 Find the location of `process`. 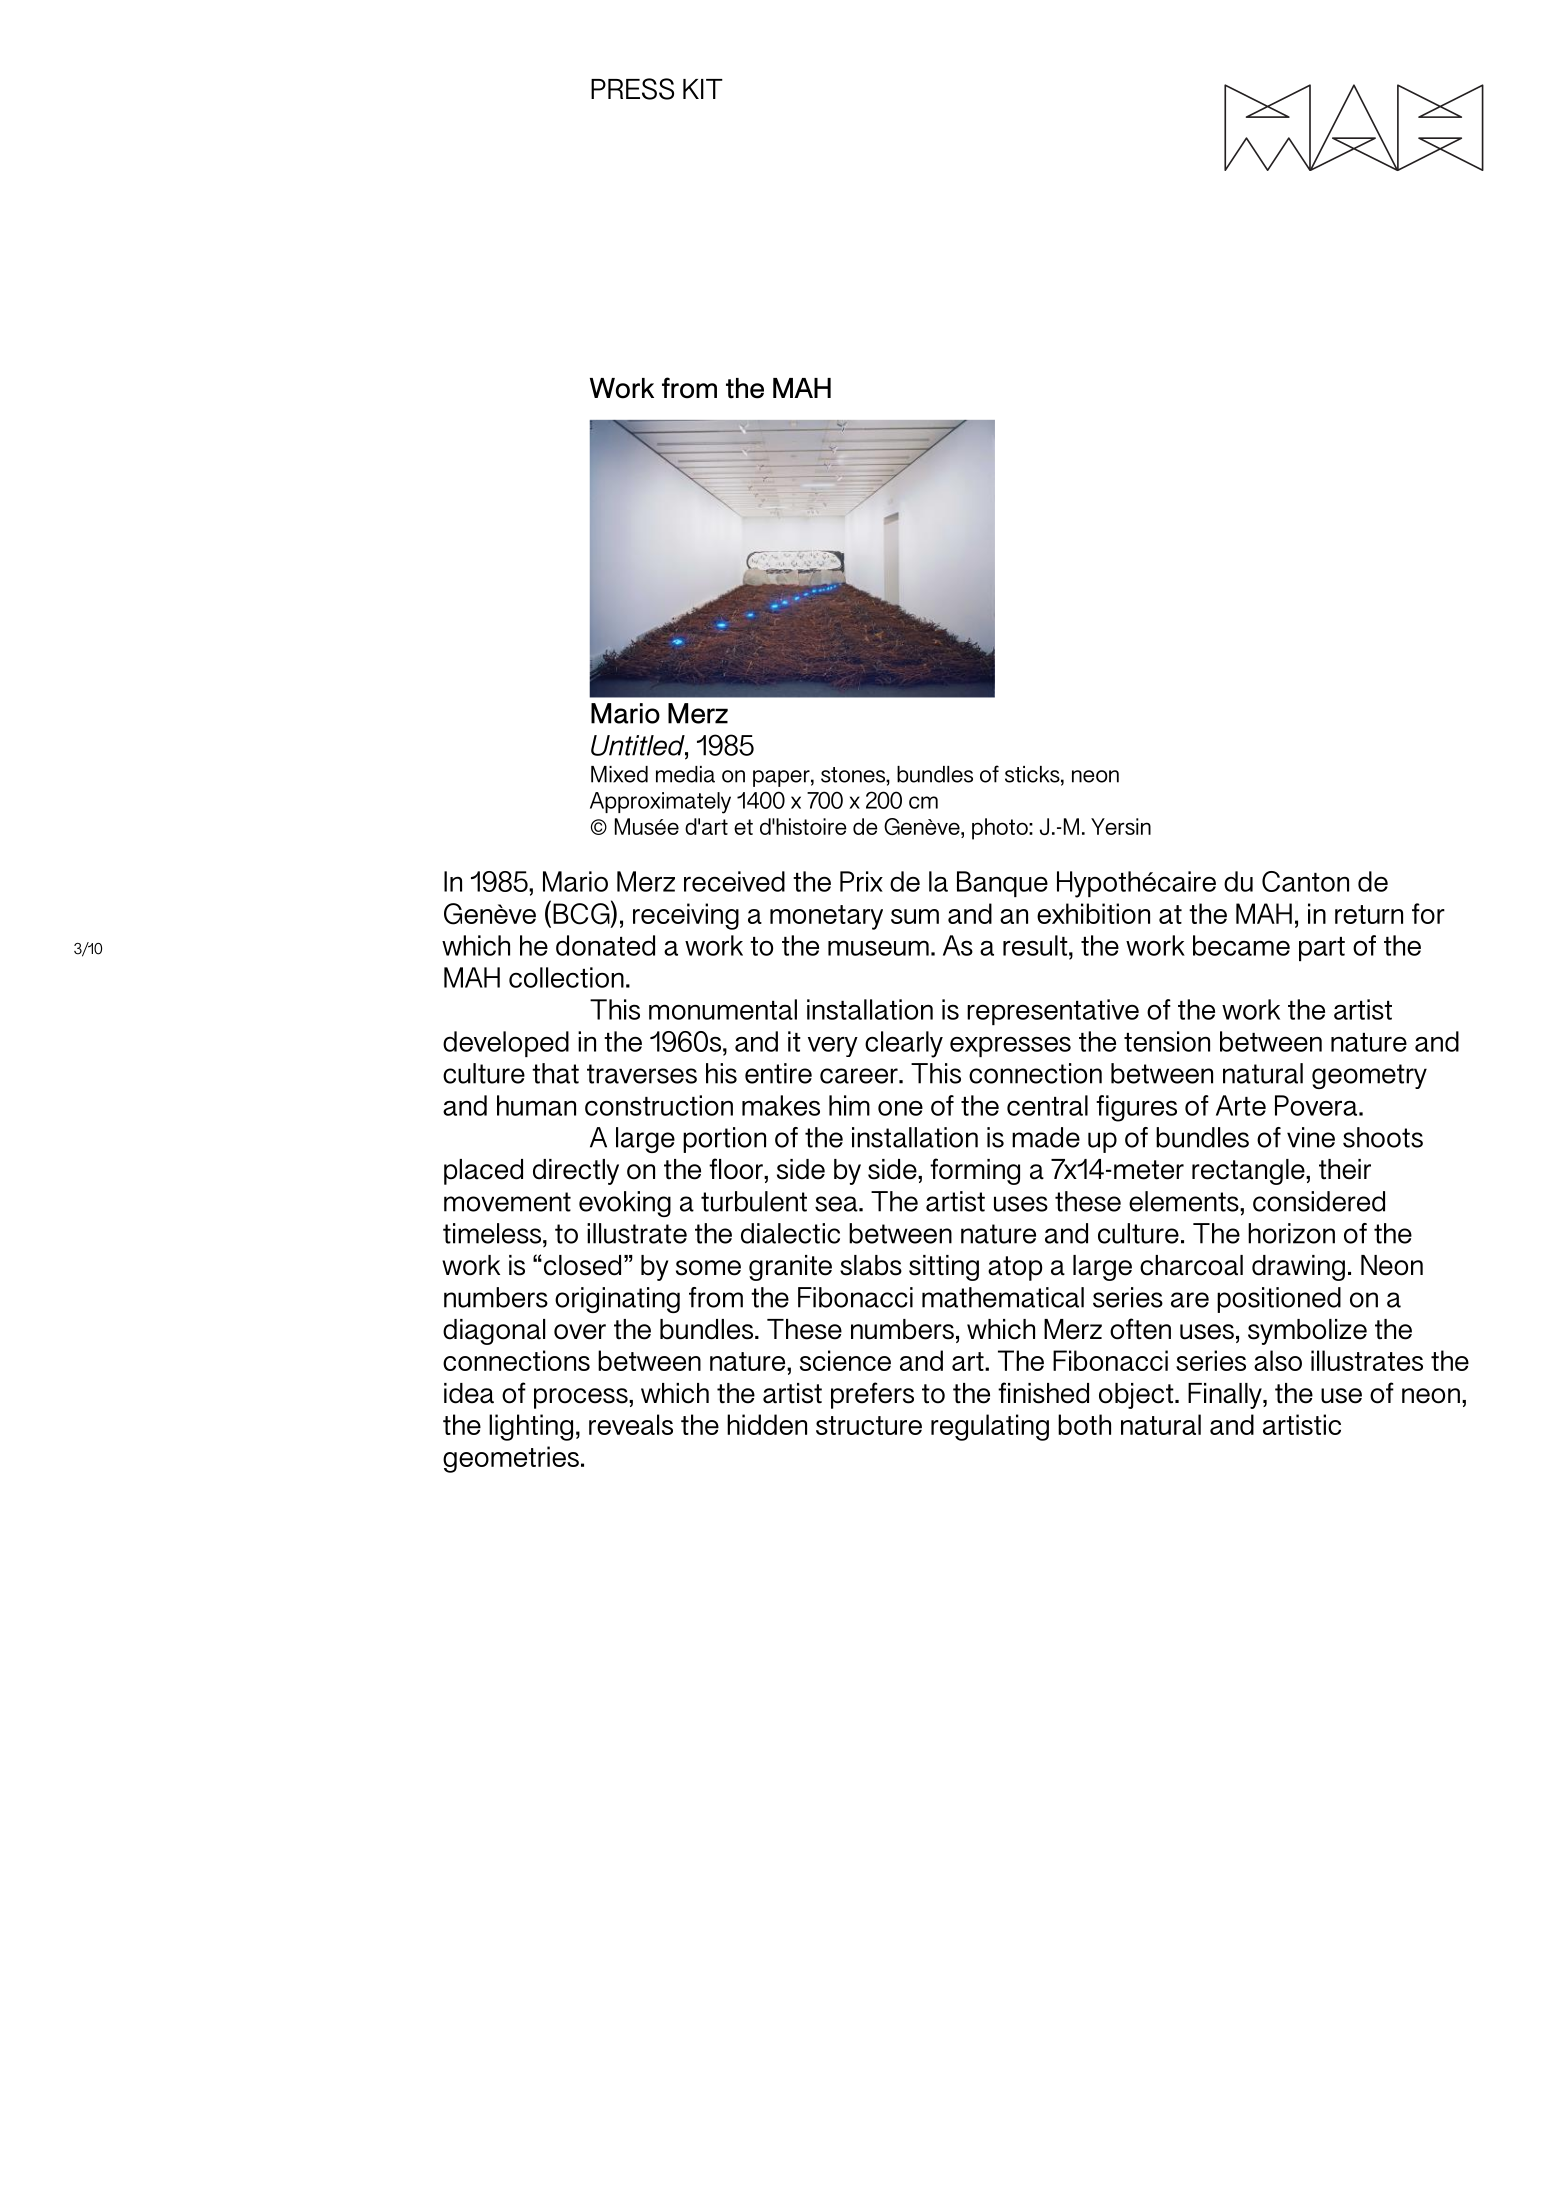

process is located at coordinates (582, 1398).
